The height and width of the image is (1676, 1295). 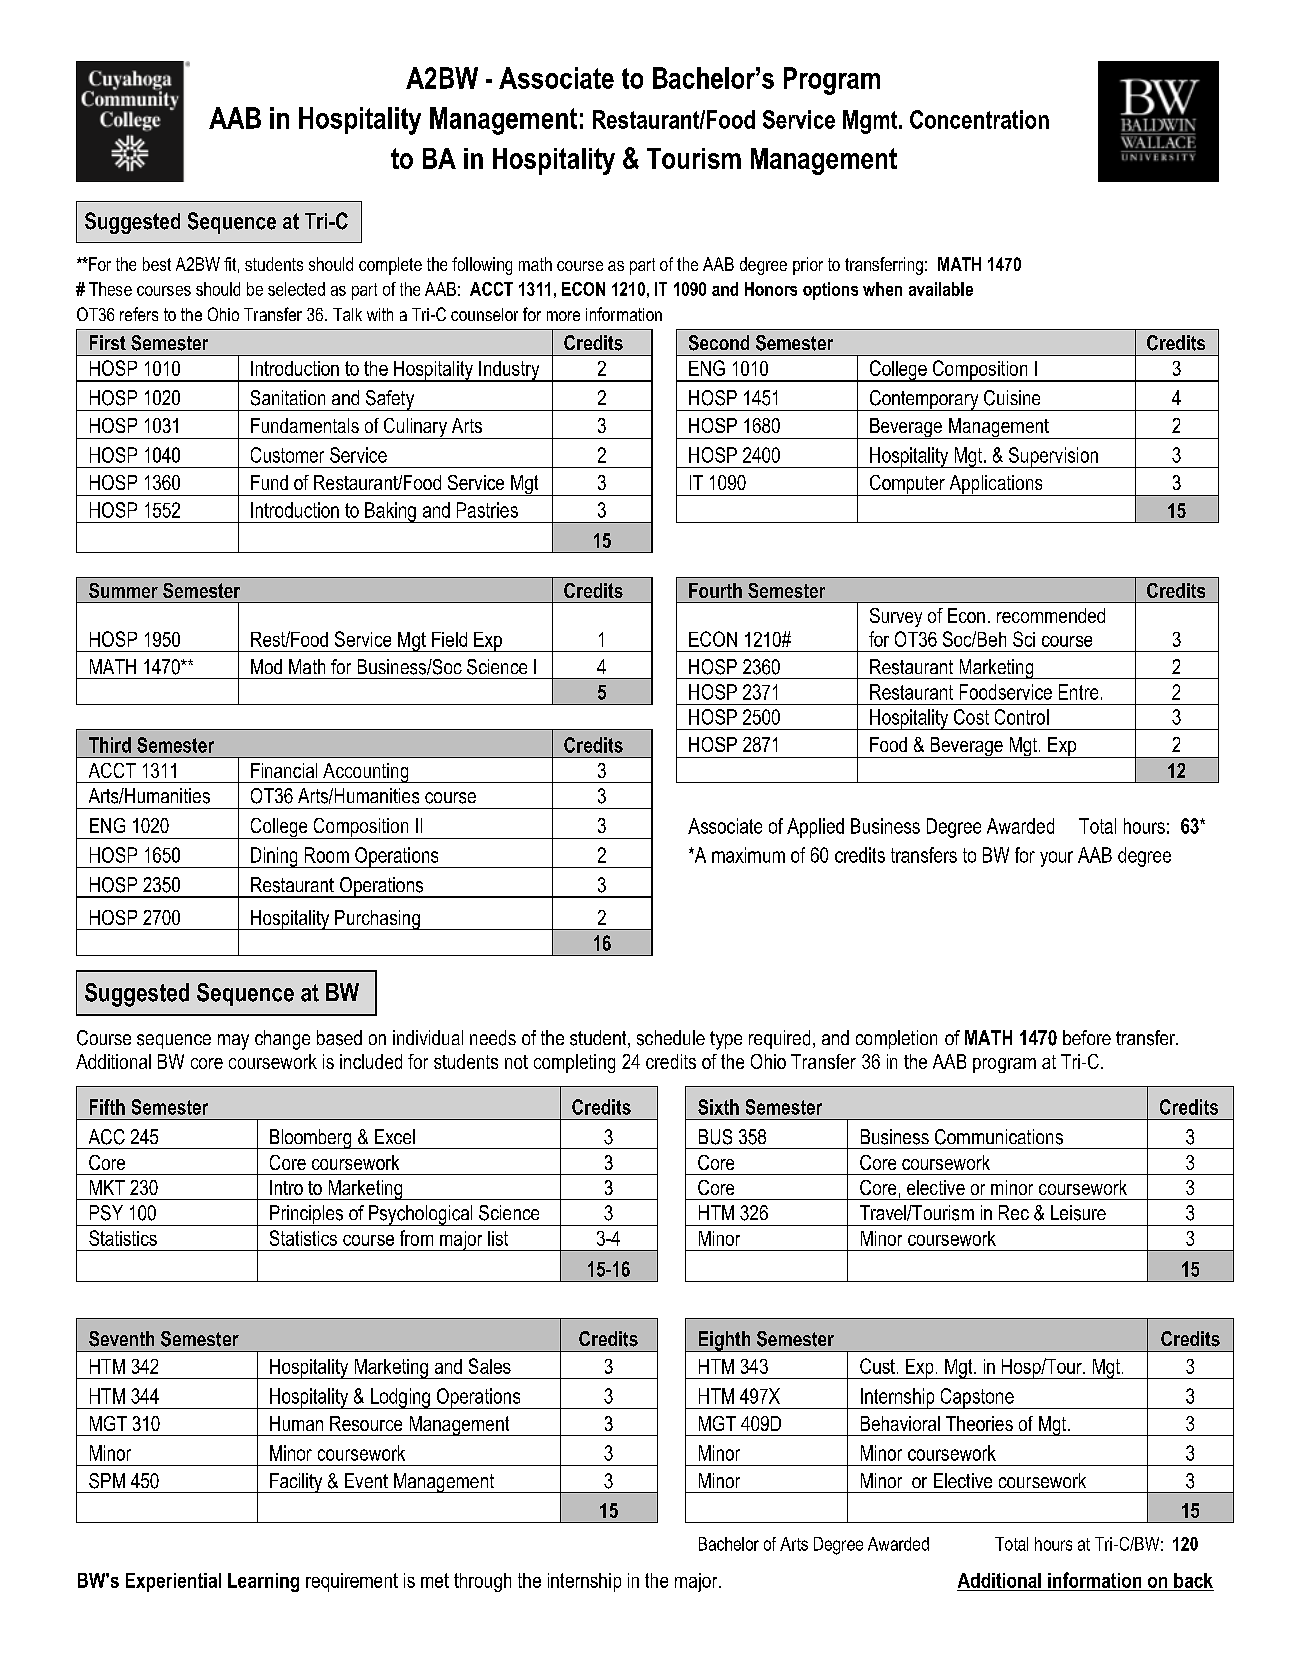 I want to click on Principles, so click(x=306, y=1215).
